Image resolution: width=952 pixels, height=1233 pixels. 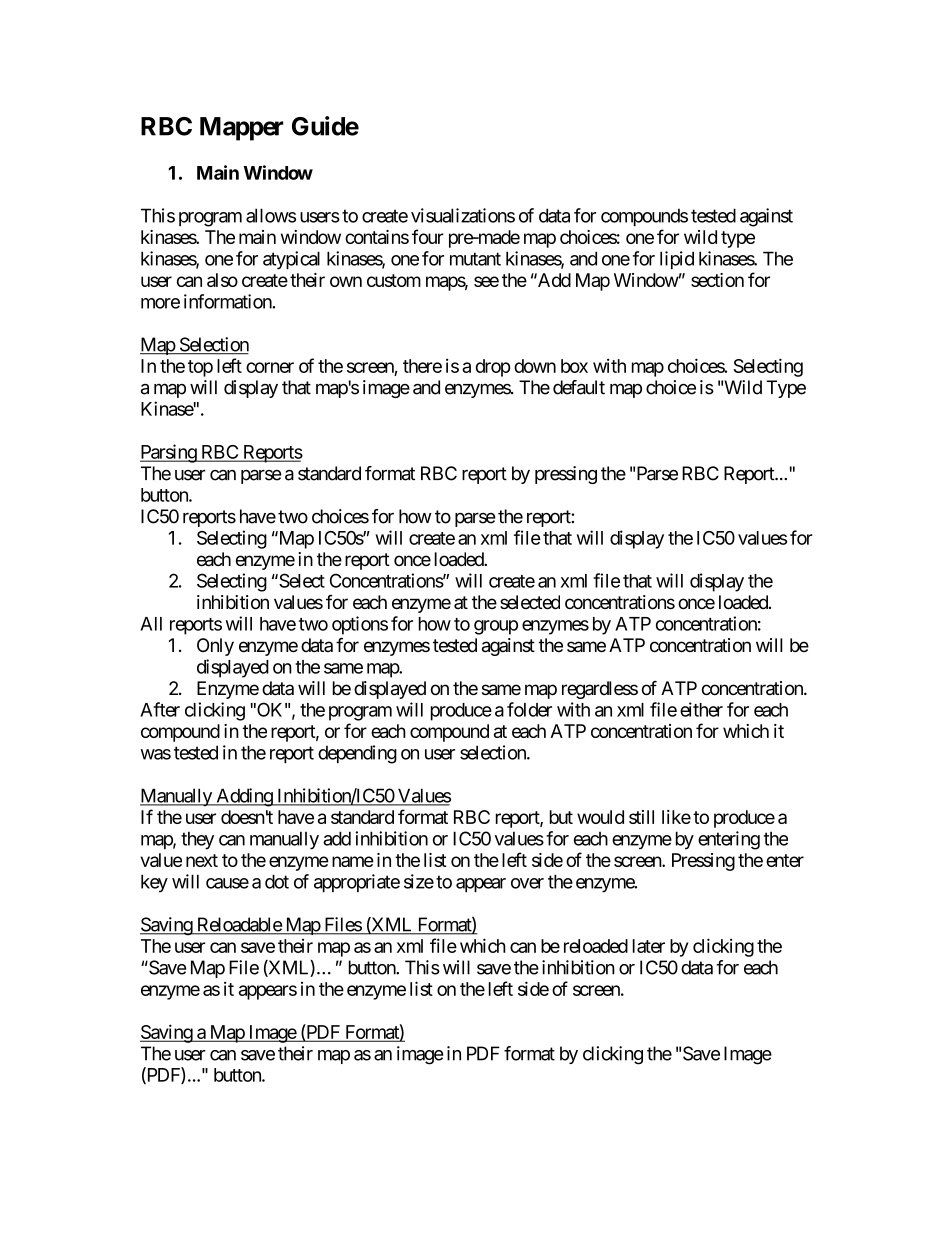 What do you see at coordinates (493, 368) in the screenshot?
I see `drop` at bounding box center [493, 368].
